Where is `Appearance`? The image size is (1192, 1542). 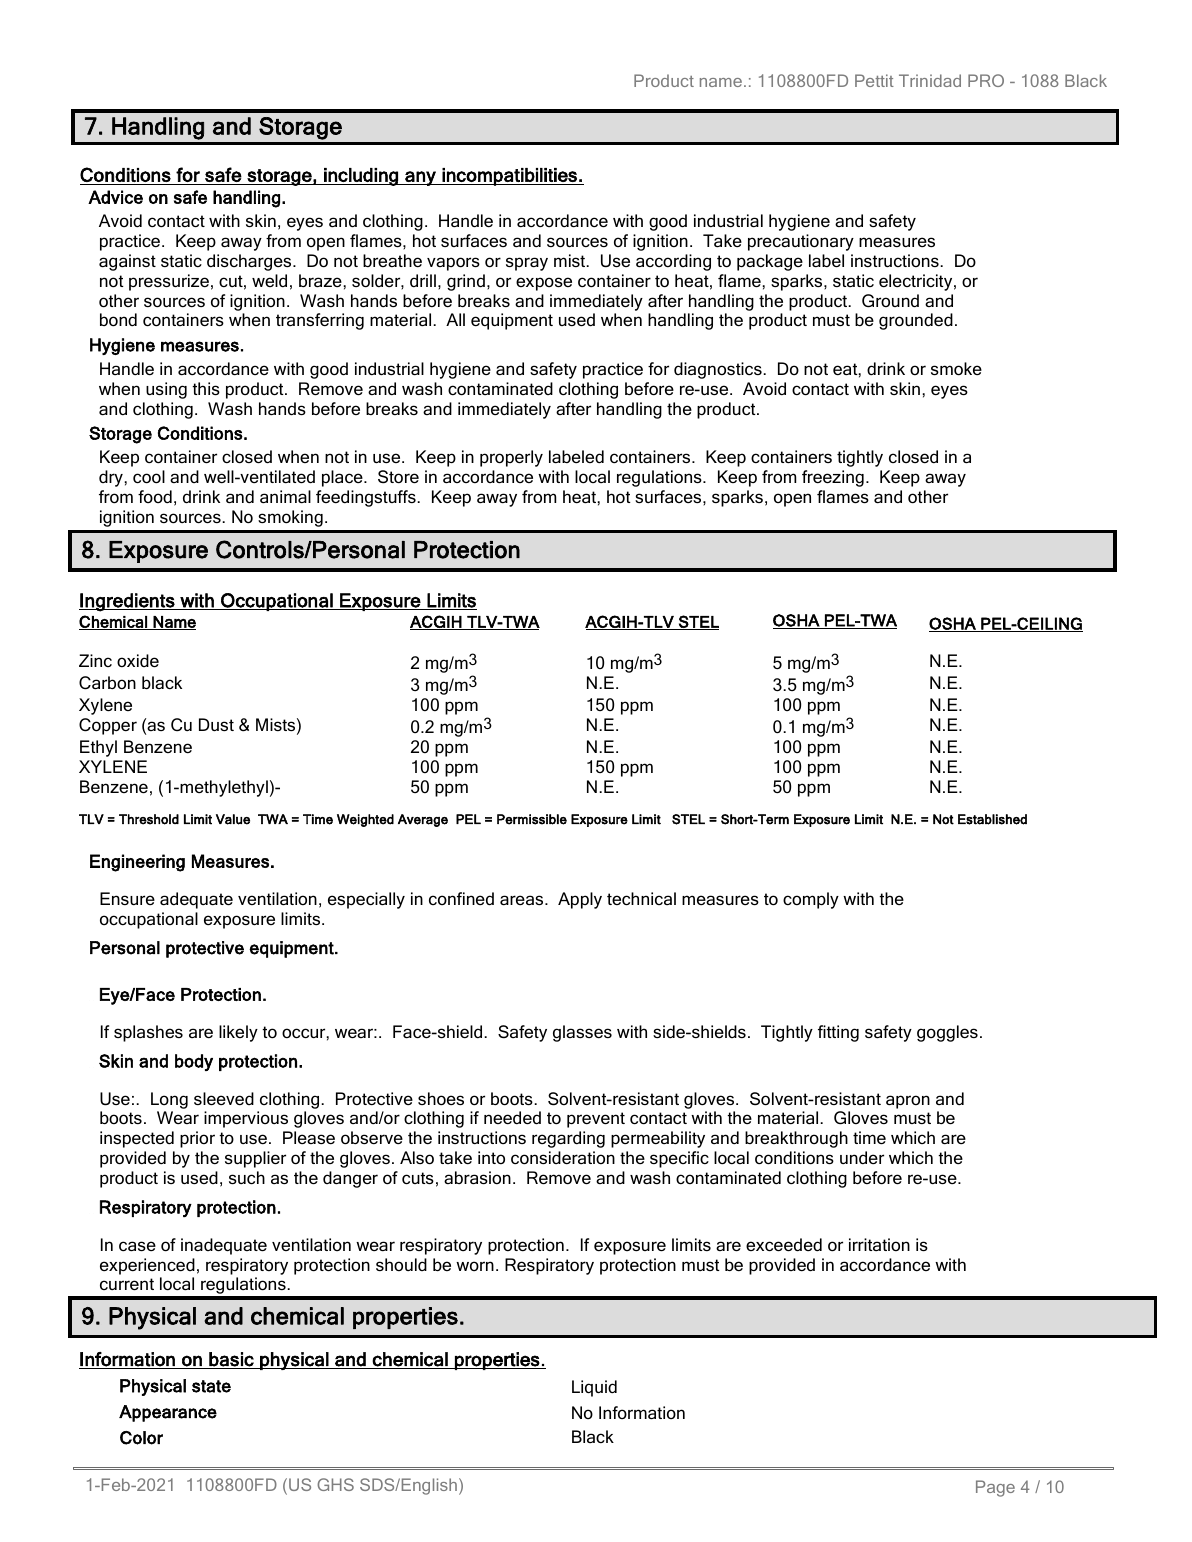 Appearance is located at coordinates (168, 1413).
